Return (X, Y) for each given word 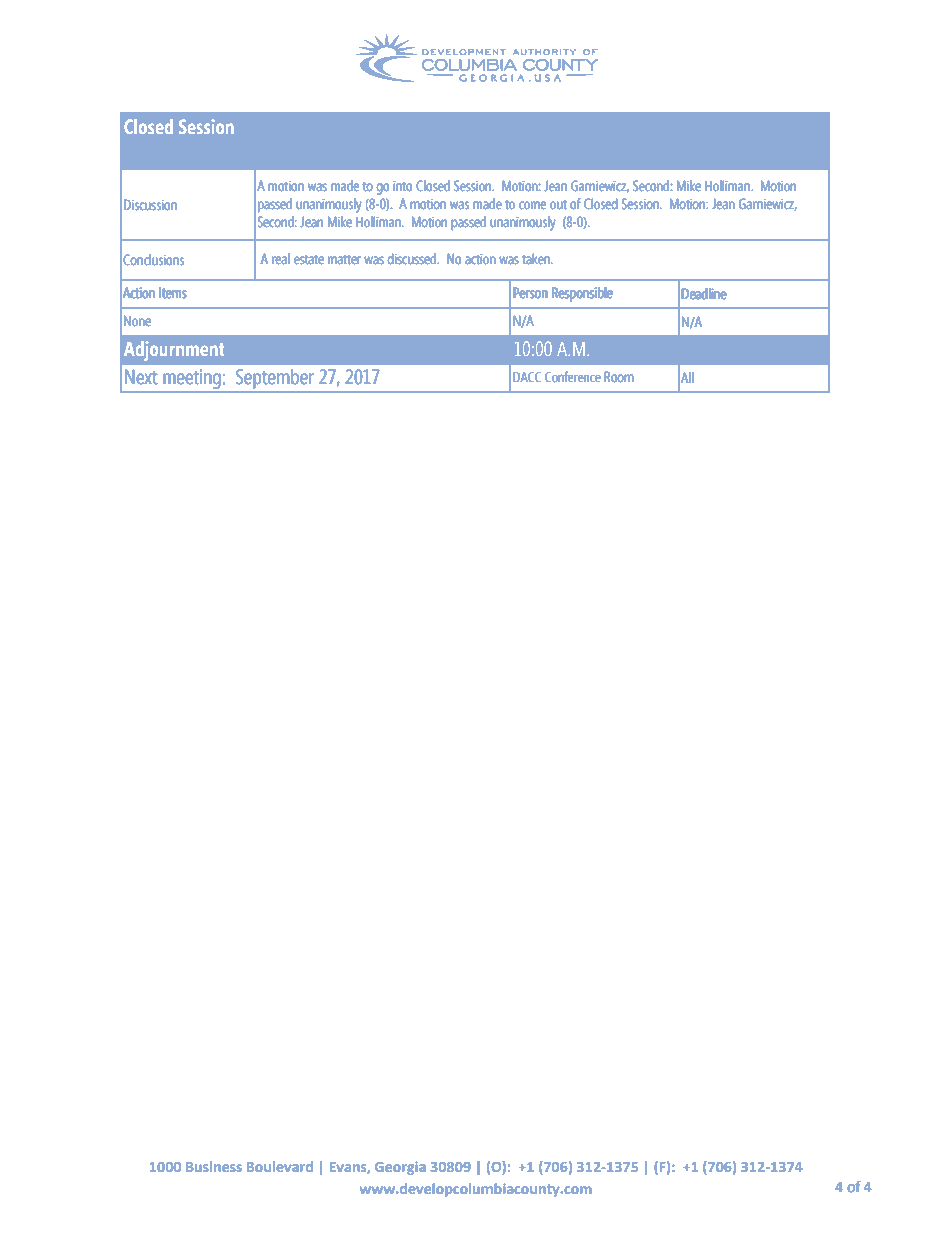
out (558, 205)
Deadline (704, 294)
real (281, 259)
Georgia (400, 1168)
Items (173, 293)
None (137, 321)
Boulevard (280, 1166)
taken (537, 259)
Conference (573, 376)
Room (619, 377)
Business (214, 1166)
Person (530, 293)
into (402, 186)
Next (141, 377)
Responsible (582, 294)
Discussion (150, 205)
